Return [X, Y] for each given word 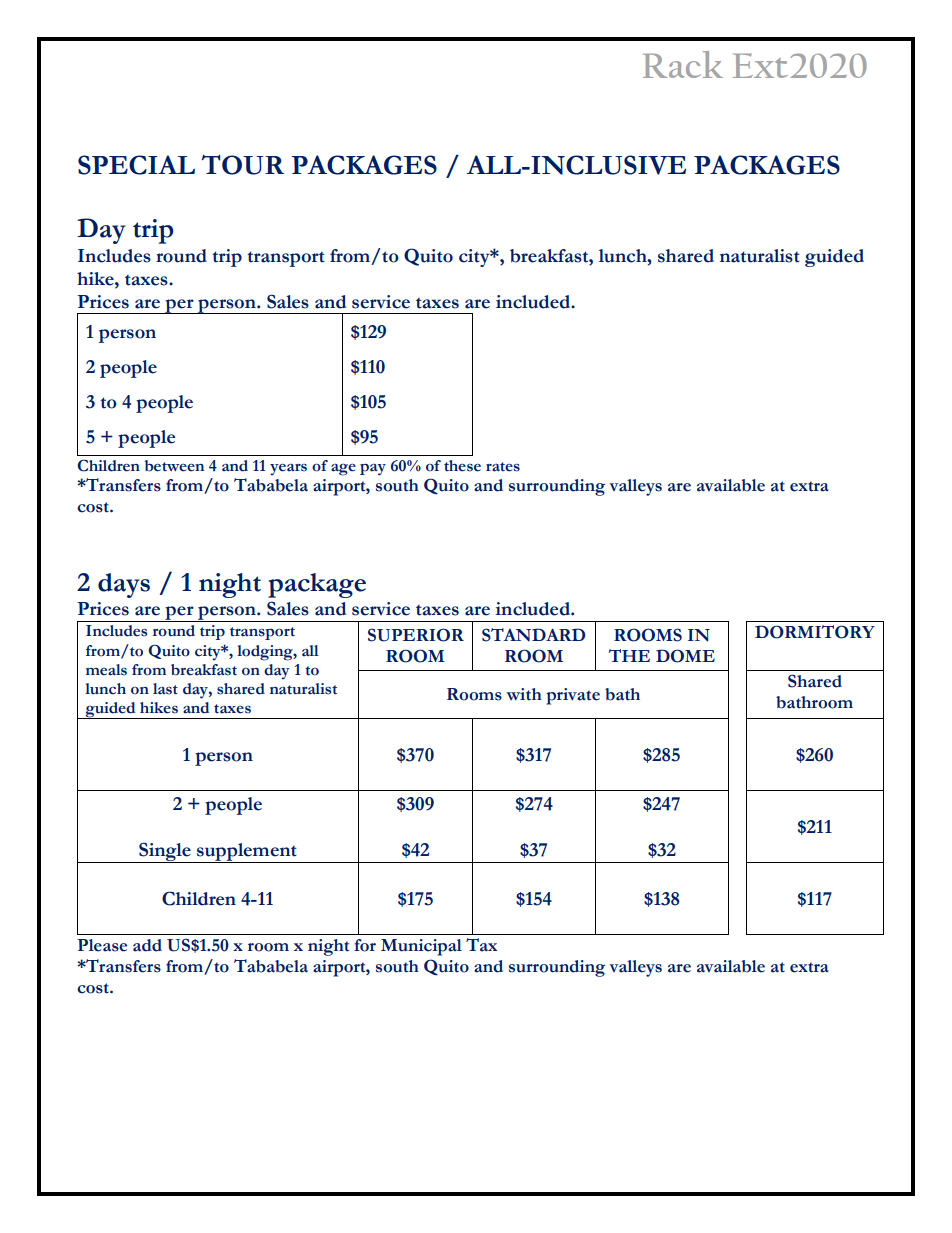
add [147, 945]
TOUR [242, 164]
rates [503, 467]
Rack [683, 64]
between [174, 466]
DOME [685, 656]
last [165, 689]
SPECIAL [136, 165]
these [462, 466]
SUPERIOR [416, 635]
